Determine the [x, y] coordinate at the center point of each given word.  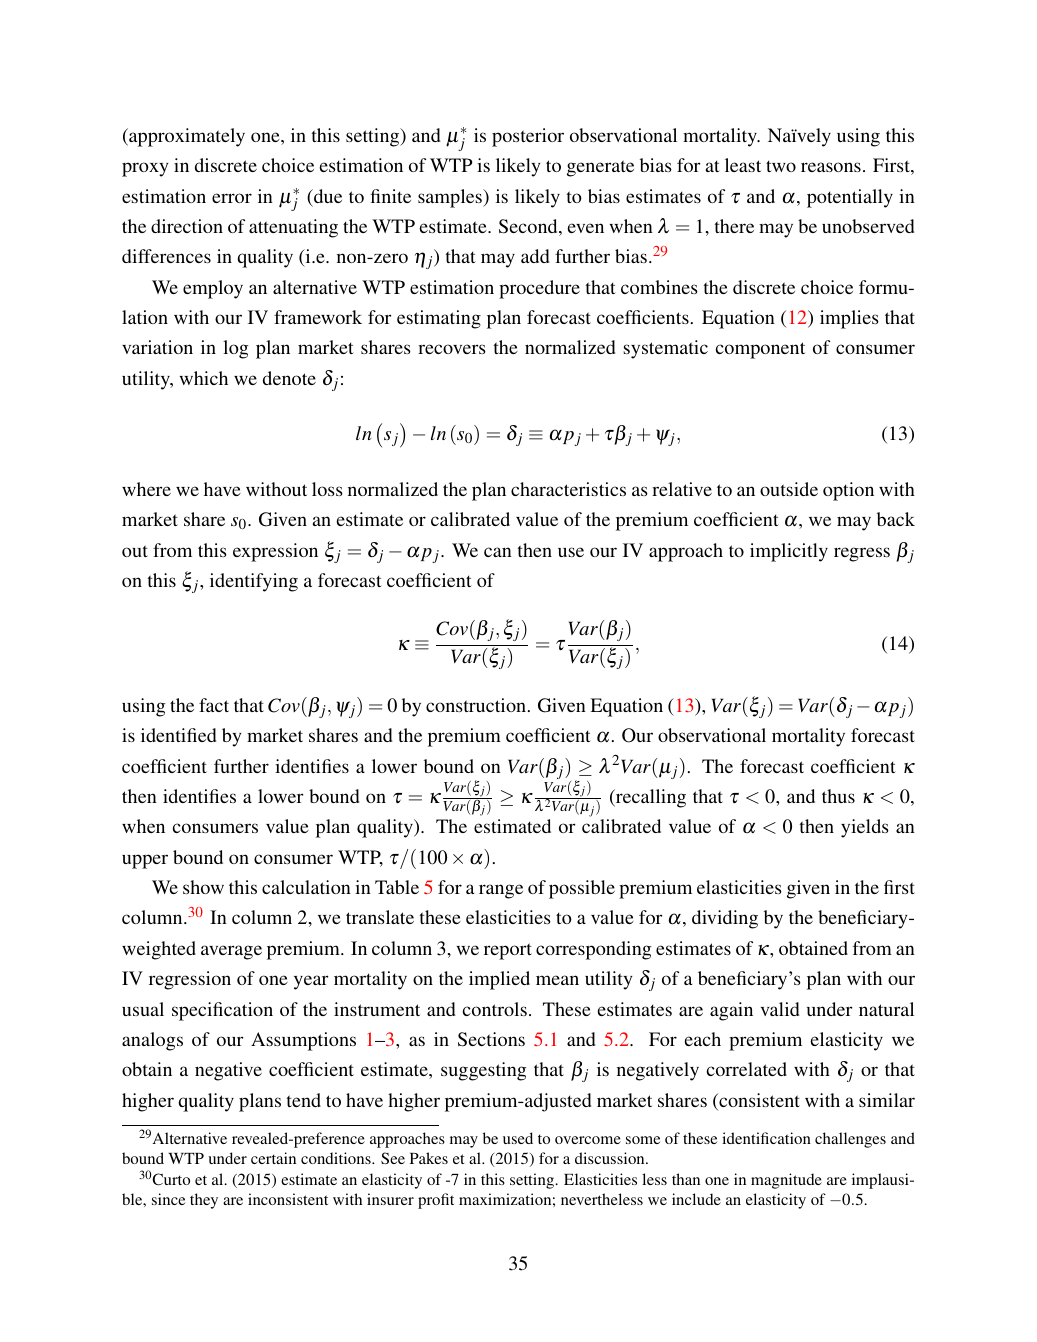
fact [214, 705]
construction [476, 705]
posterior [528, 137]
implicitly [789, 552]
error [232, 198]
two [781, 166]
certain [273, 1158]
